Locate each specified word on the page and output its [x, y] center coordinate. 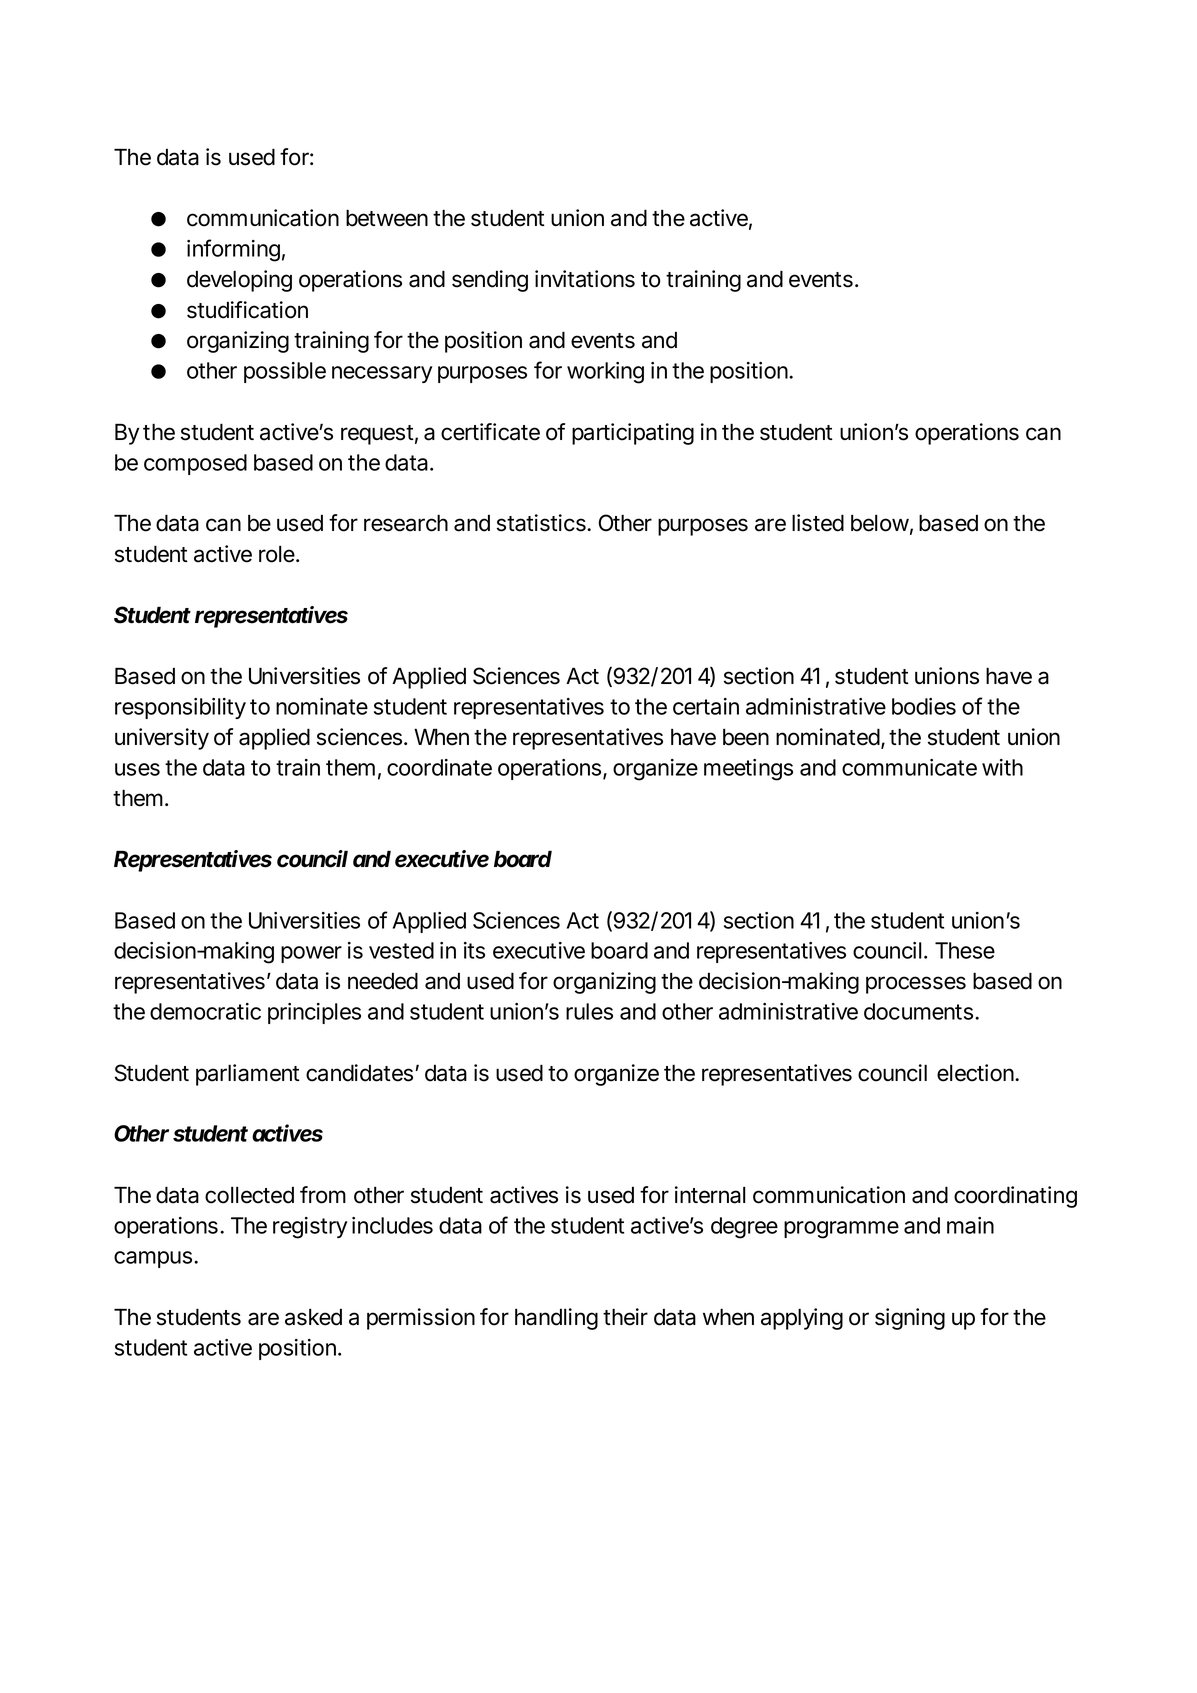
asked [313, 1317]
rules [589, 1011]
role [278, 554]
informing [233, 250]
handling [556, 1319]
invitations [585, 279]
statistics [542, 523]
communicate [909, 767]
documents [920, 1011]
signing [910, 1319]
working [605, 373]
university [162, 739]
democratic [205, 1011]
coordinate [439, 767]
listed [818, 523]
